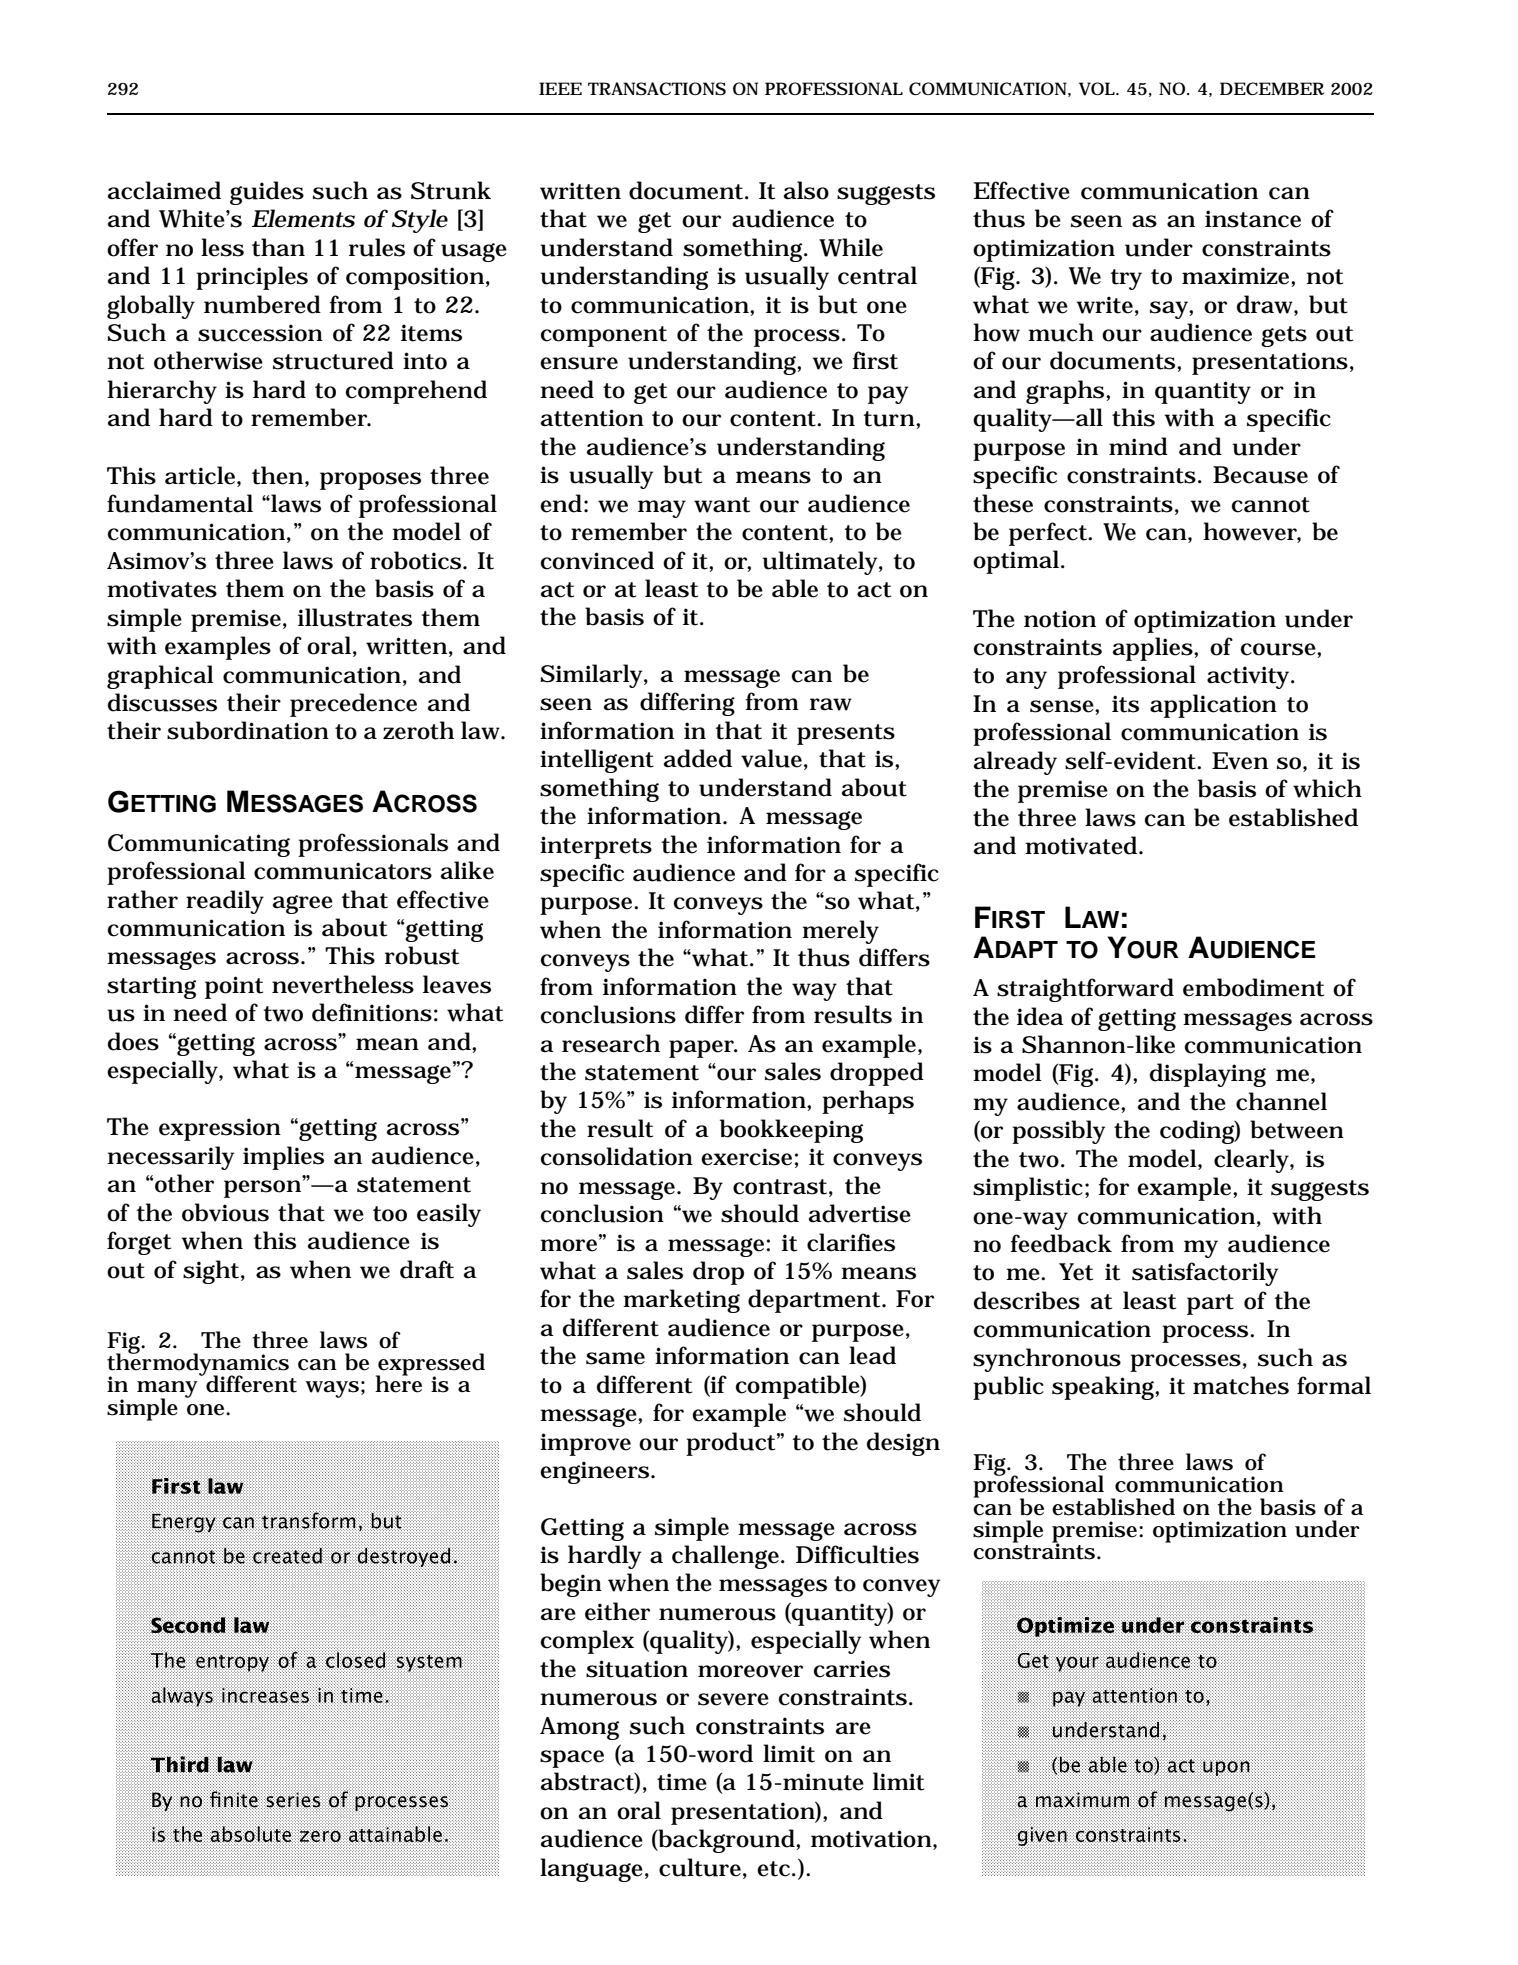 The height and width of the image is (1965, 1518). I want to click on displaying, so click(1208, 1075).
